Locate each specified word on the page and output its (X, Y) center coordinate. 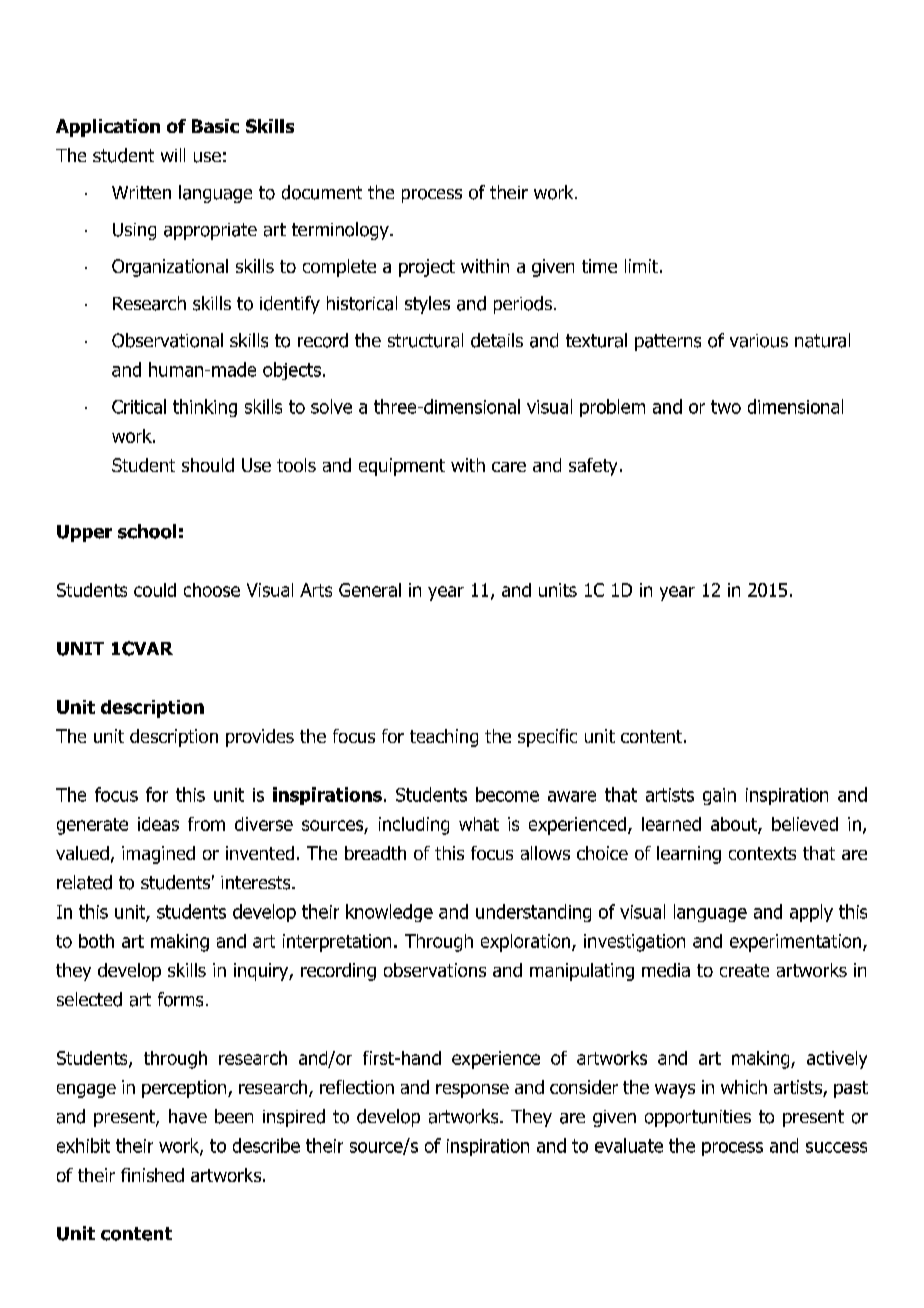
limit (641, 266)
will (173, 155)
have (188, 1116)
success (836, 1147)
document (322, 192)
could (155, 590)
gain (719, 796)
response (472, 1091)
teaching (444, 738)
